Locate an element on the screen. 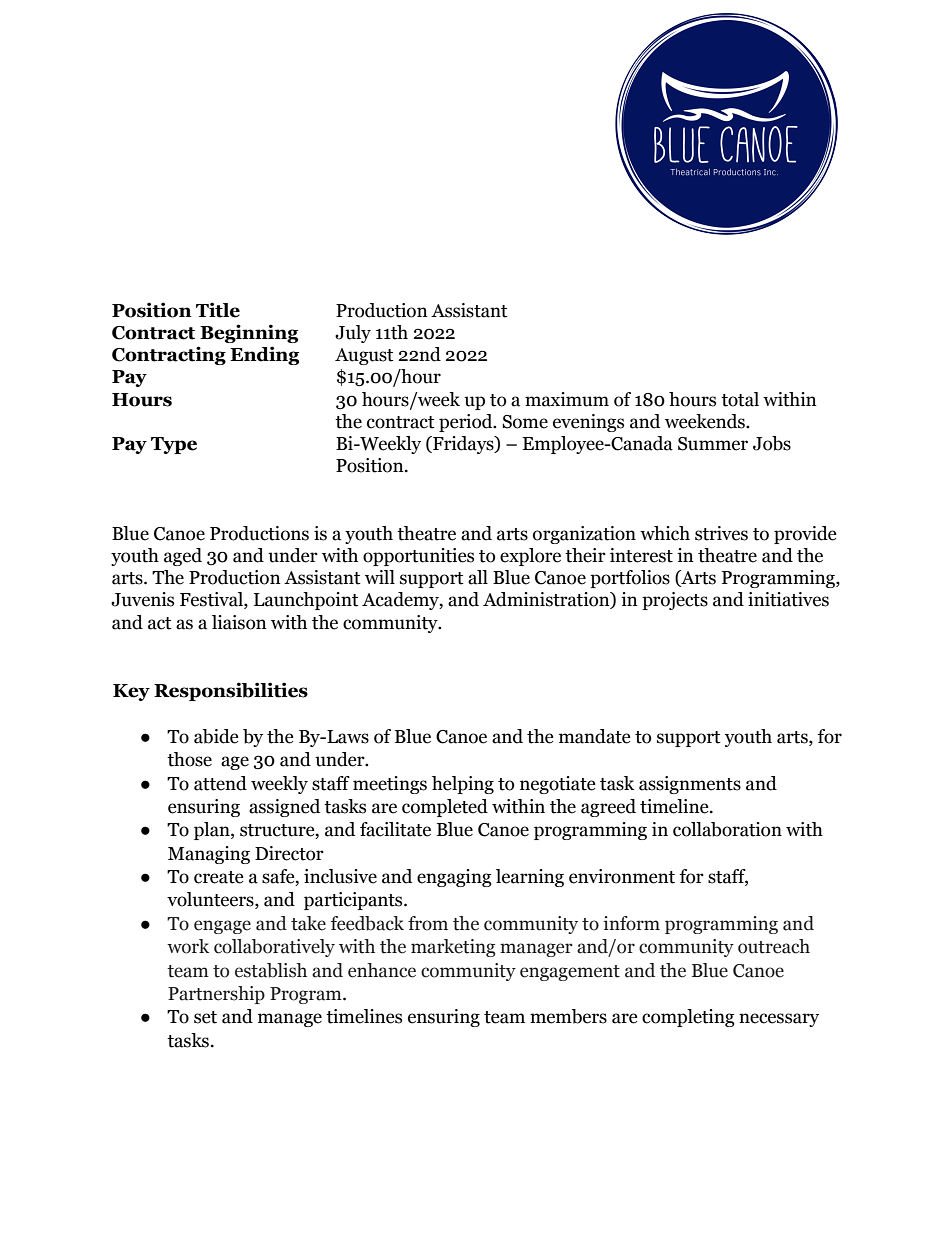  strives is located at coordinates (721, 533).
